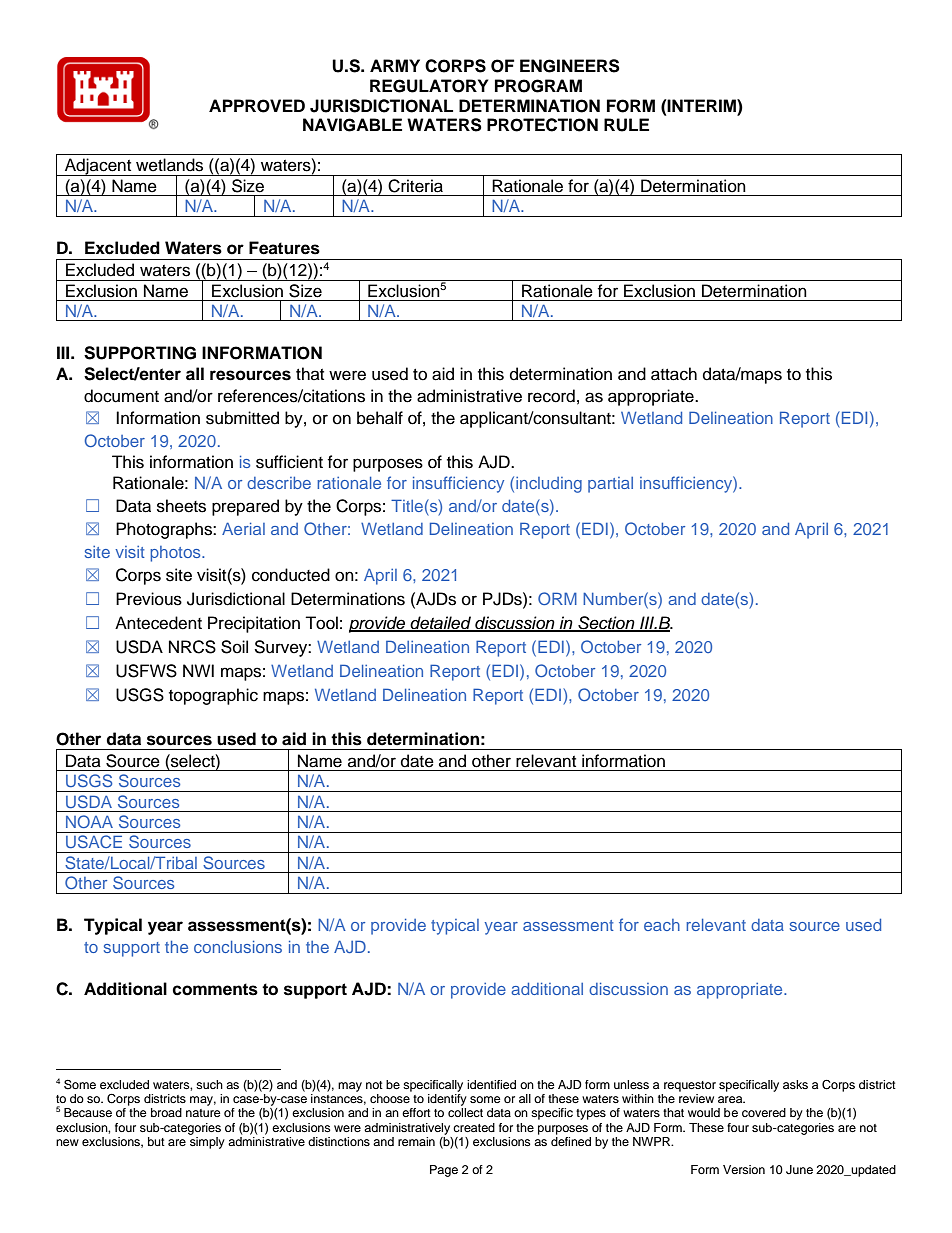 The image size is (952, 1233). What do you see at coordinates (429, 86) in the screenshot?
I see `REGULATORY` at bounding box center [429, 86].
